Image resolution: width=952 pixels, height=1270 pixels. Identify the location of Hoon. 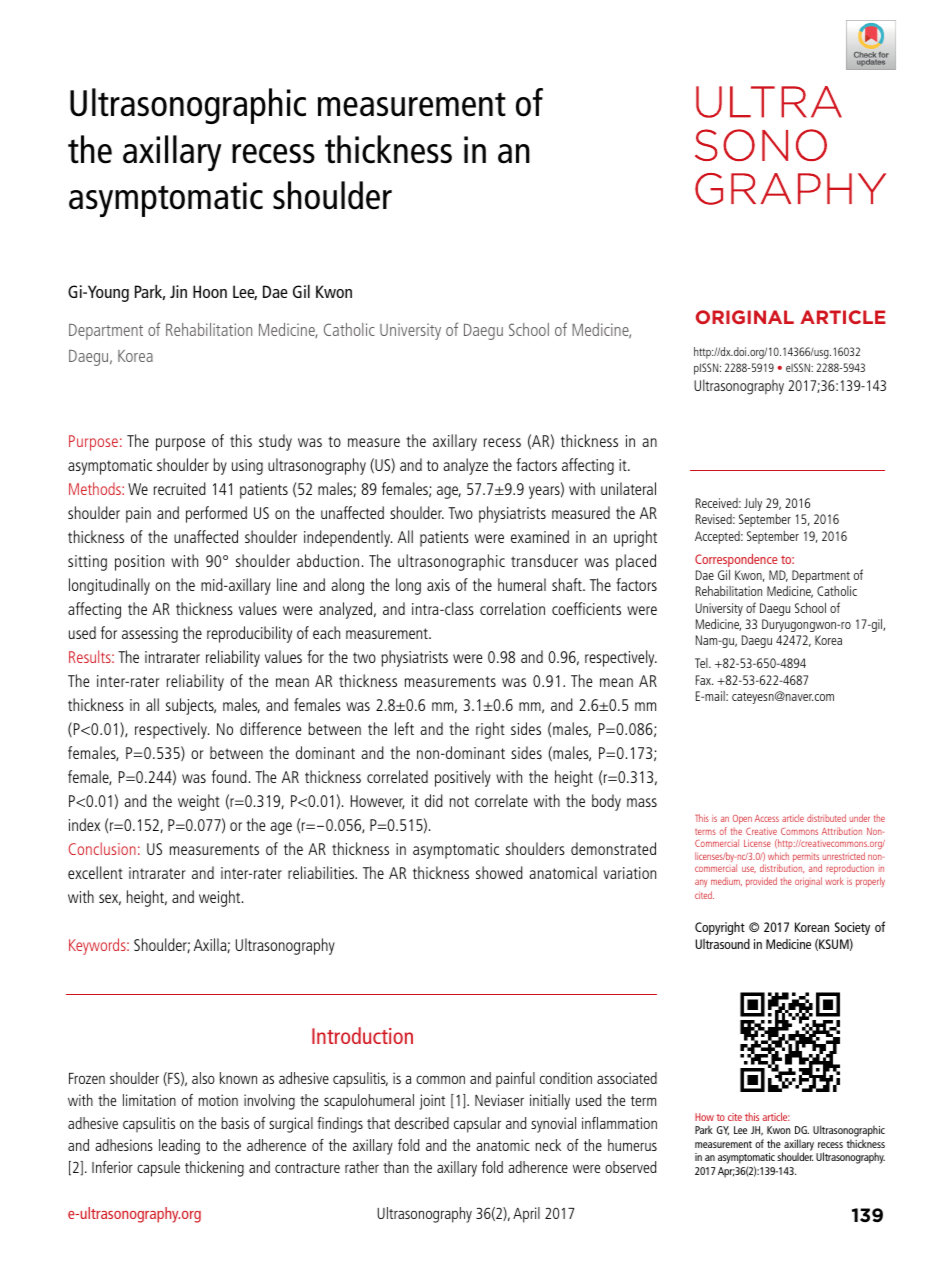
(210, 291).
